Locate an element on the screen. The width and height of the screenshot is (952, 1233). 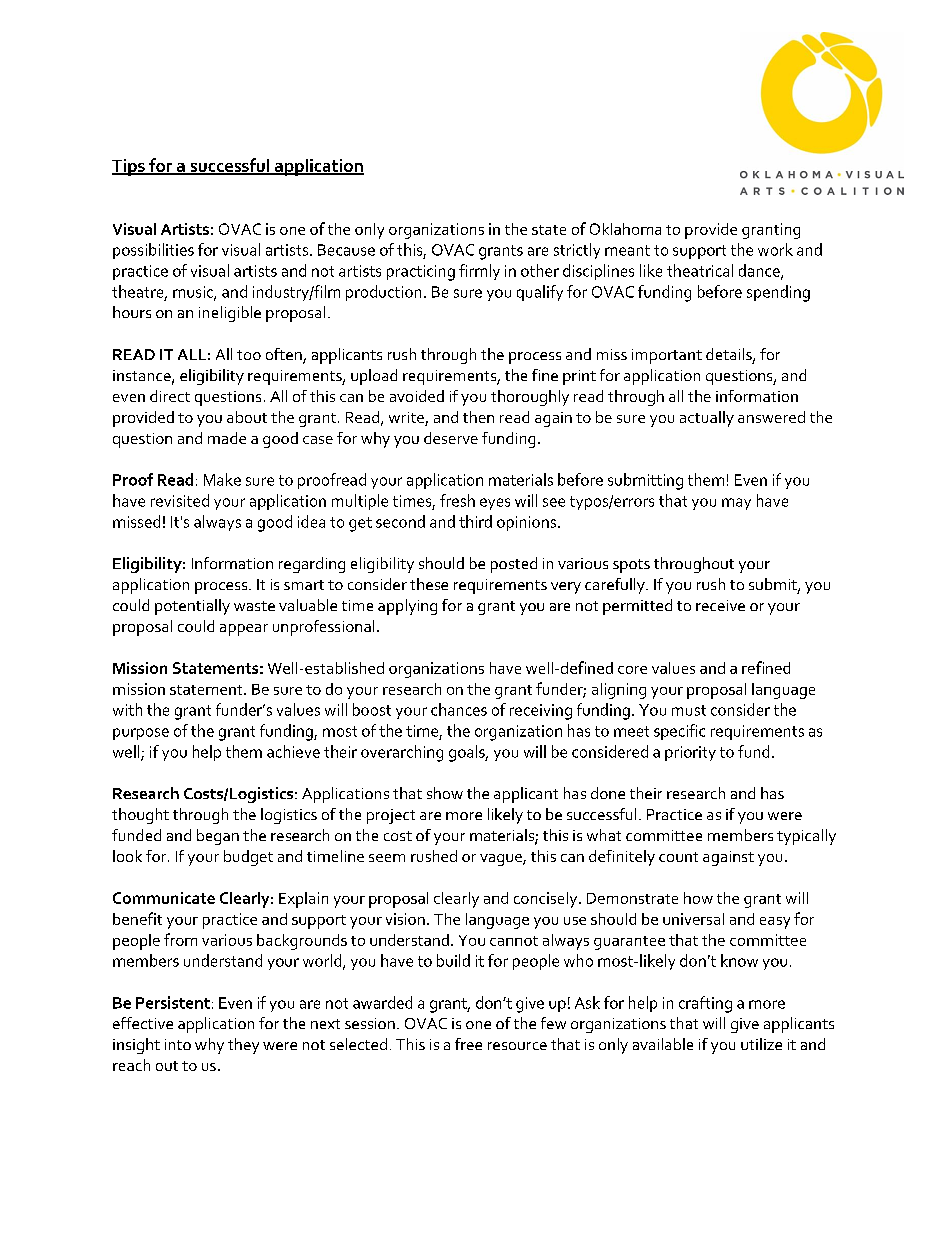
applying is located at coordinates (407, 607).
